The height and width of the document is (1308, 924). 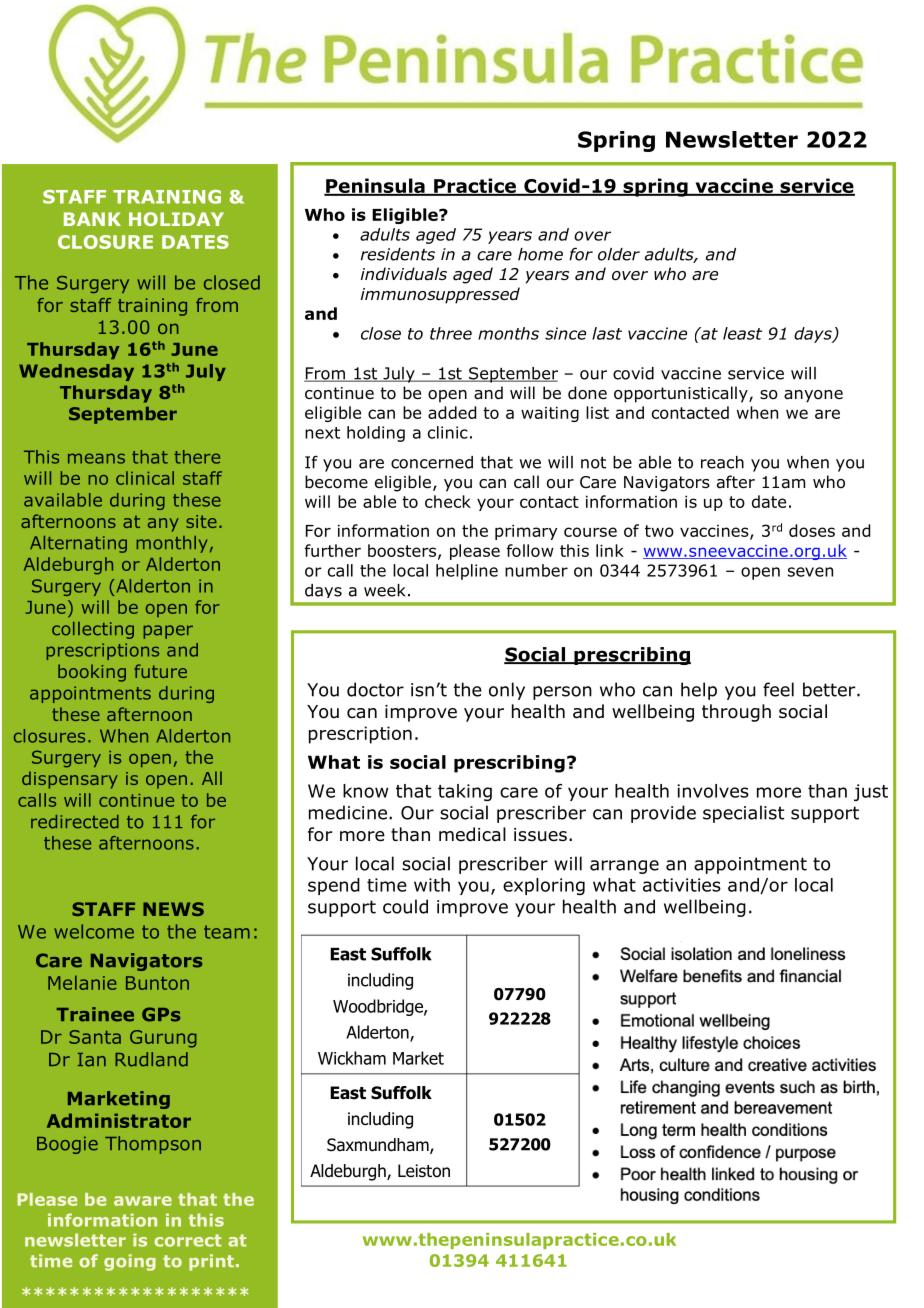 I want to click on print, so click(x=211, y=1262).
